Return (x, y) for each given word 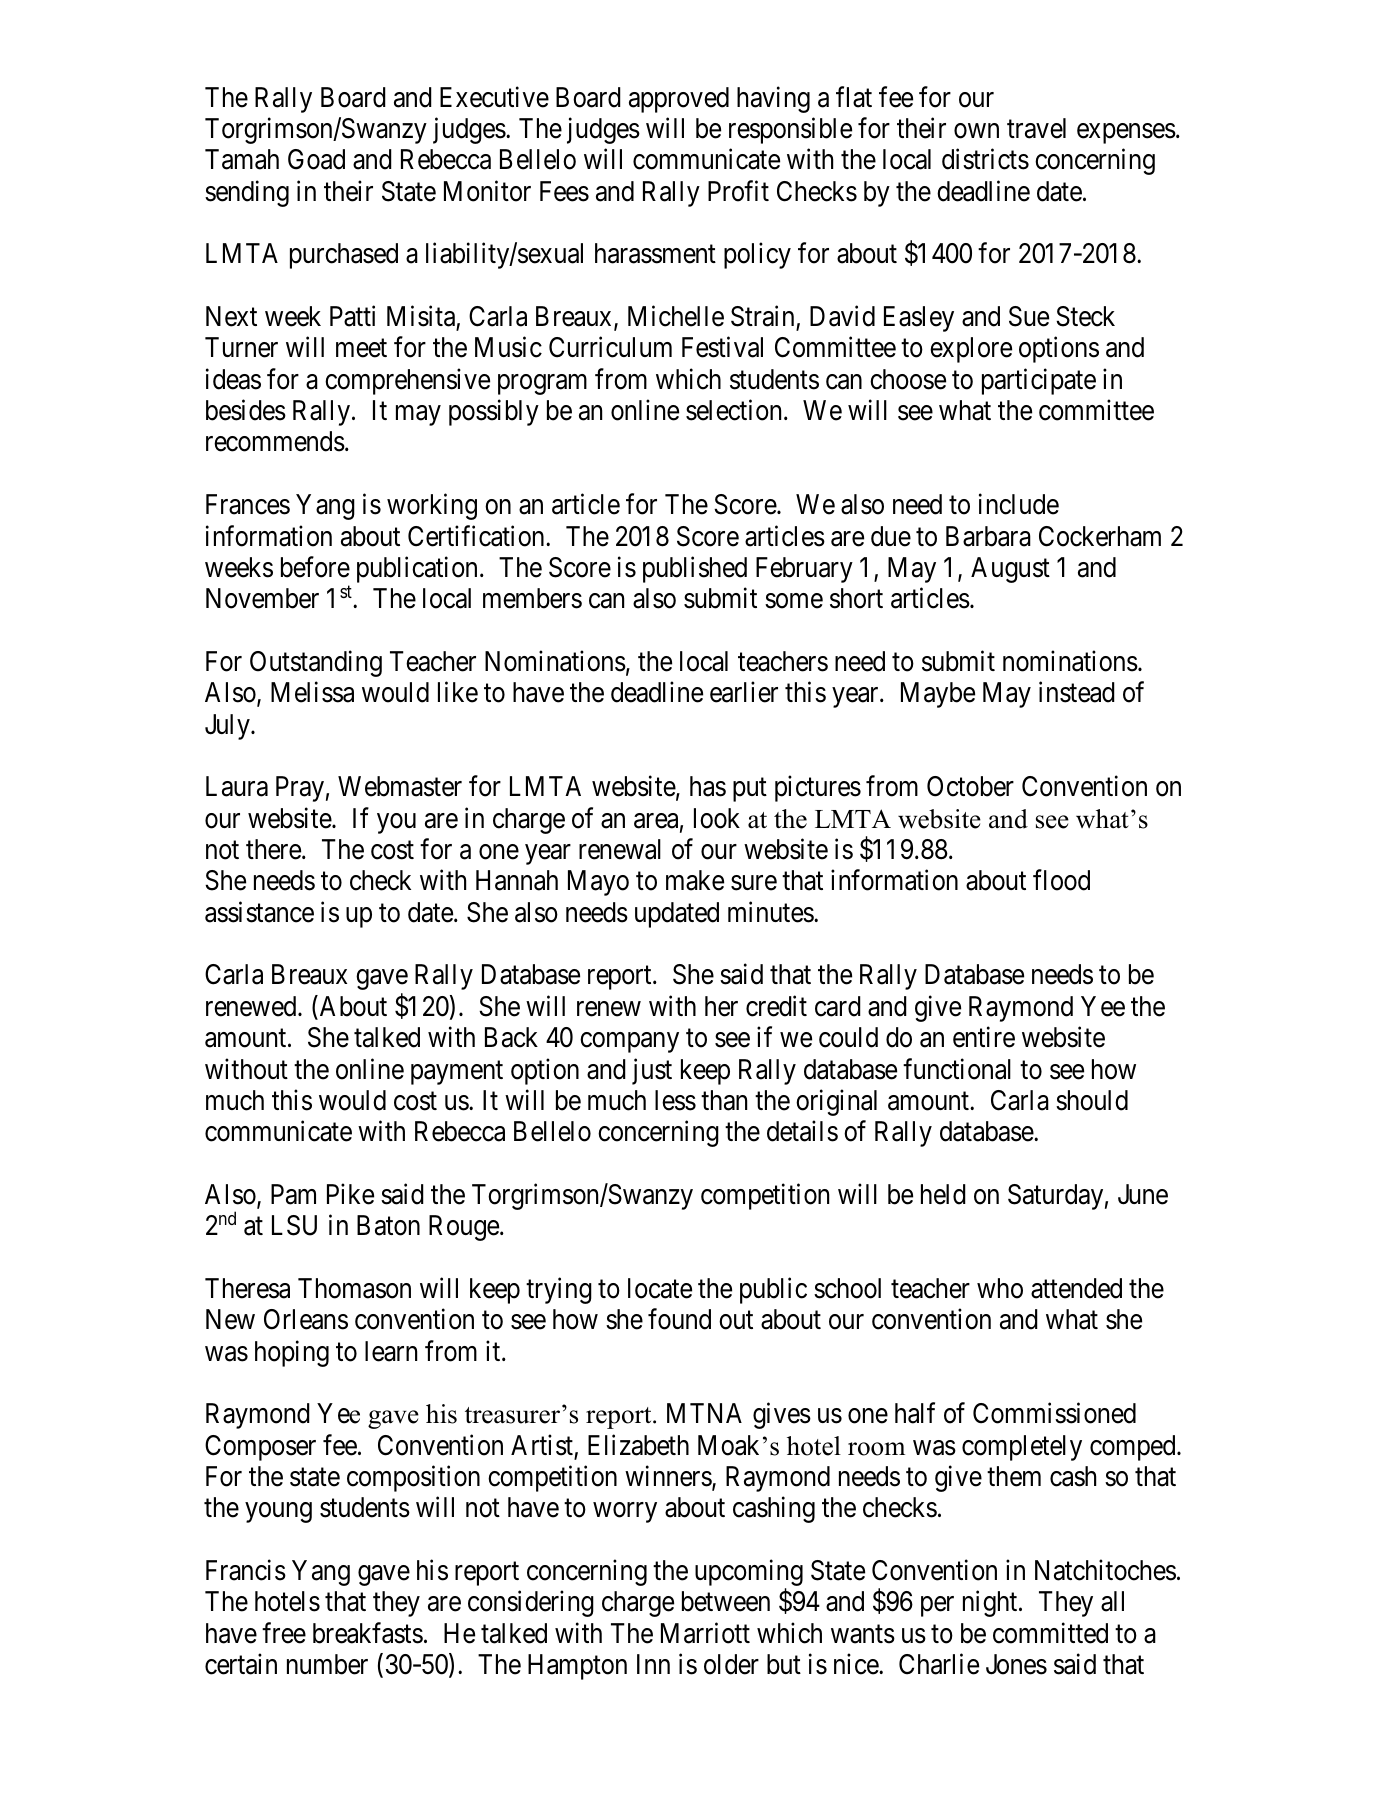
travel (1036, 128)
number (327, 1664)
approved (679, 100)
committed (1050, 1633)
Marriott (705, 1633)
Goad (316, 159)
